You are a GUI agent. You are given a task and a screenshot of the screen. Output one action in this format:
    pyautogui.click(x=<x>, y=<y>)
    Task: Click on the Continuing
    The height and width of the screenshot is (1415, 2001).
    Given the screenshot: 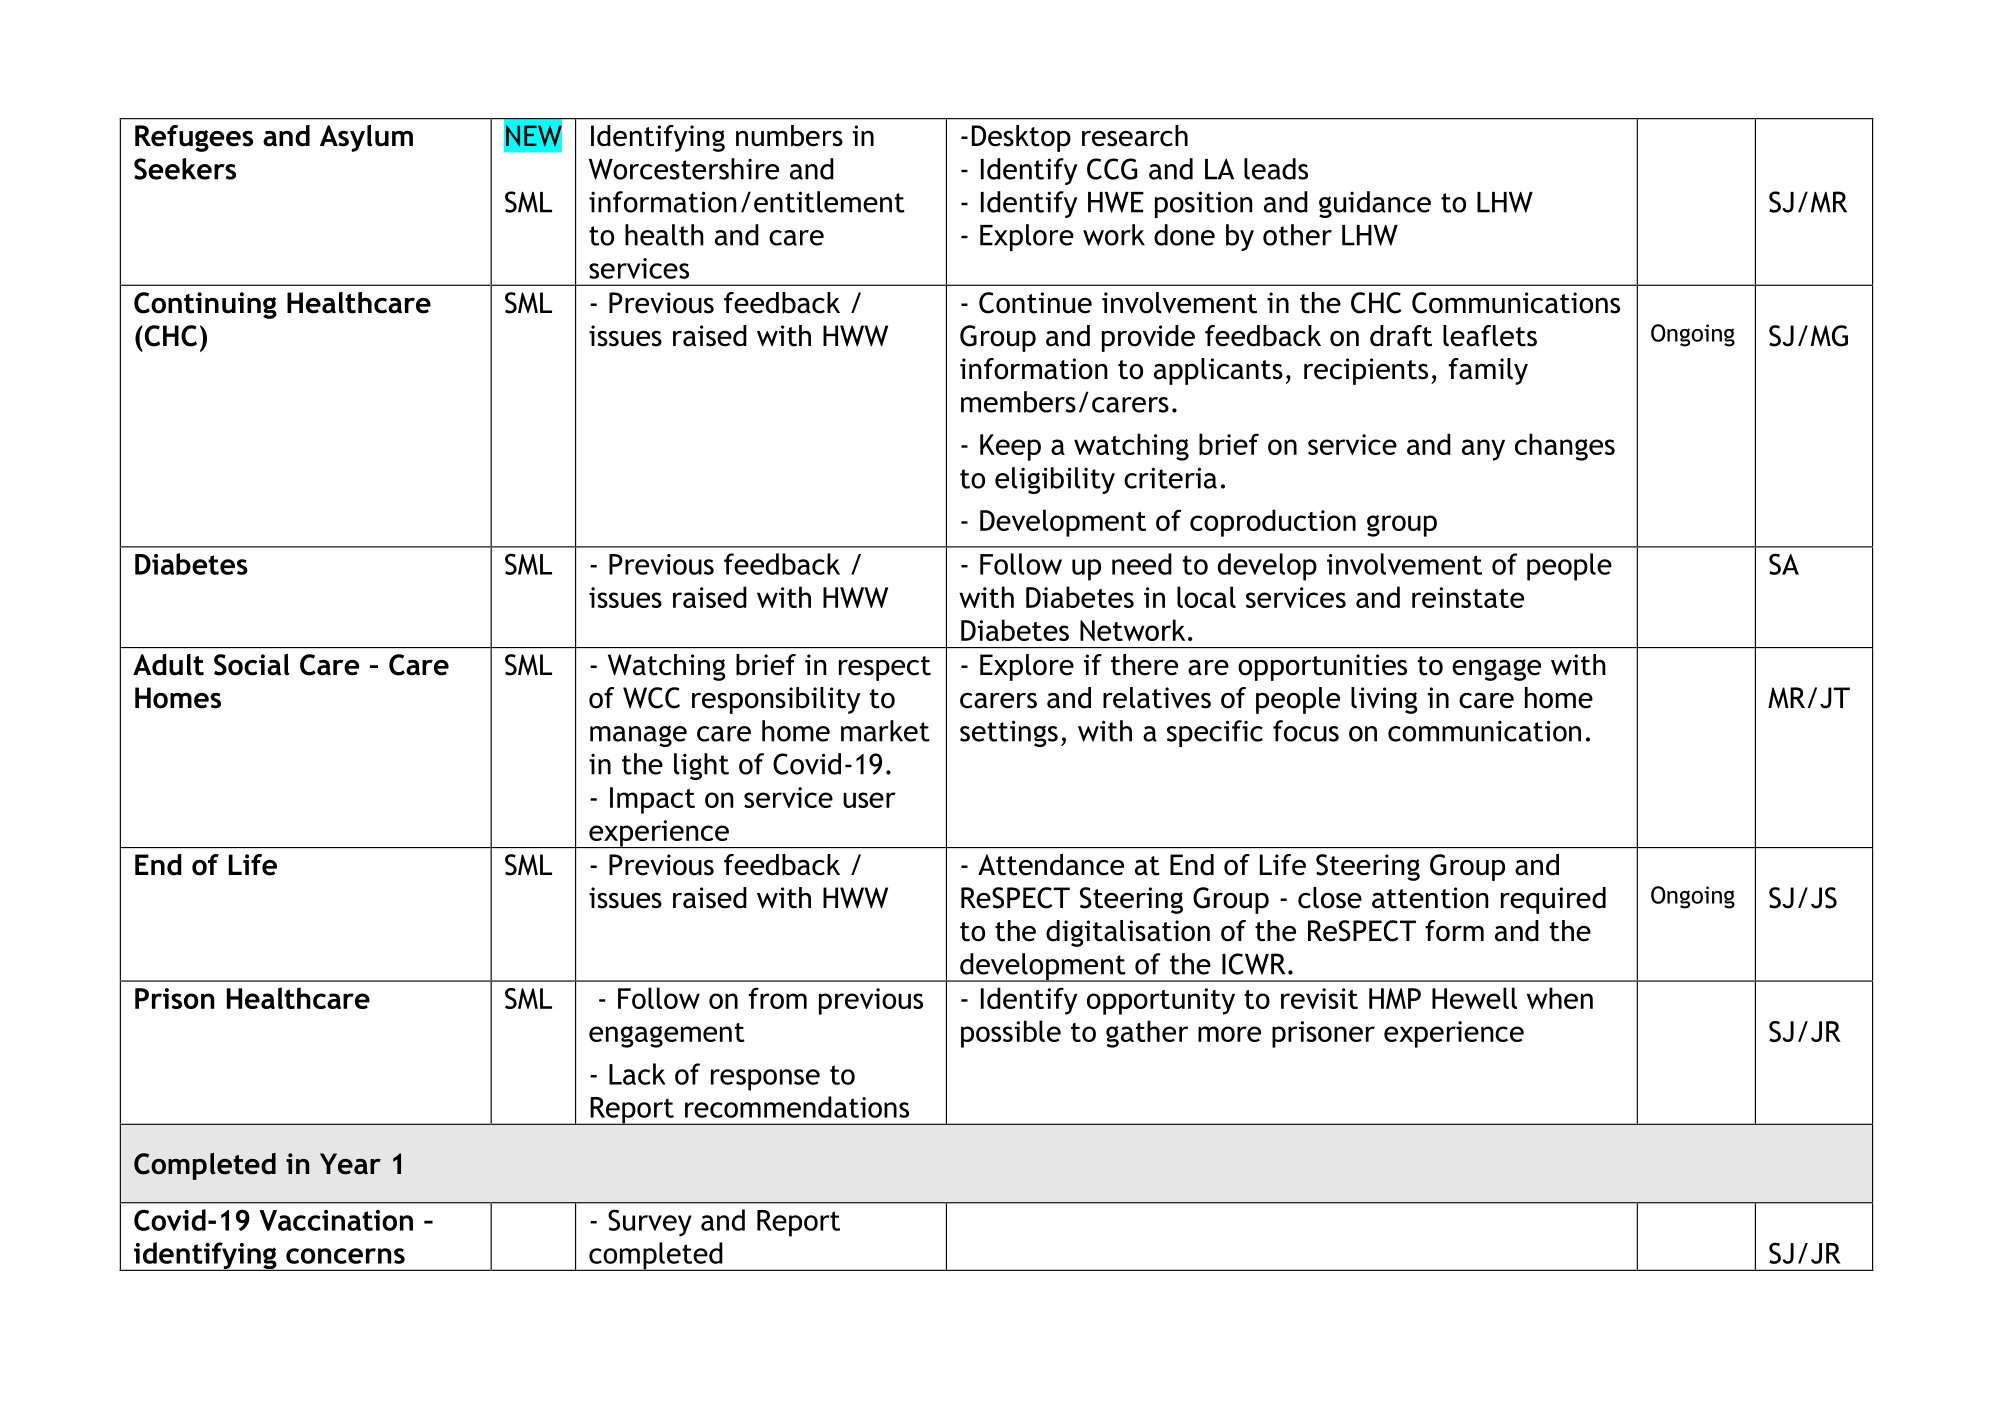 What is the action you would take?
    pyautogui.click(x=205, y=305)
